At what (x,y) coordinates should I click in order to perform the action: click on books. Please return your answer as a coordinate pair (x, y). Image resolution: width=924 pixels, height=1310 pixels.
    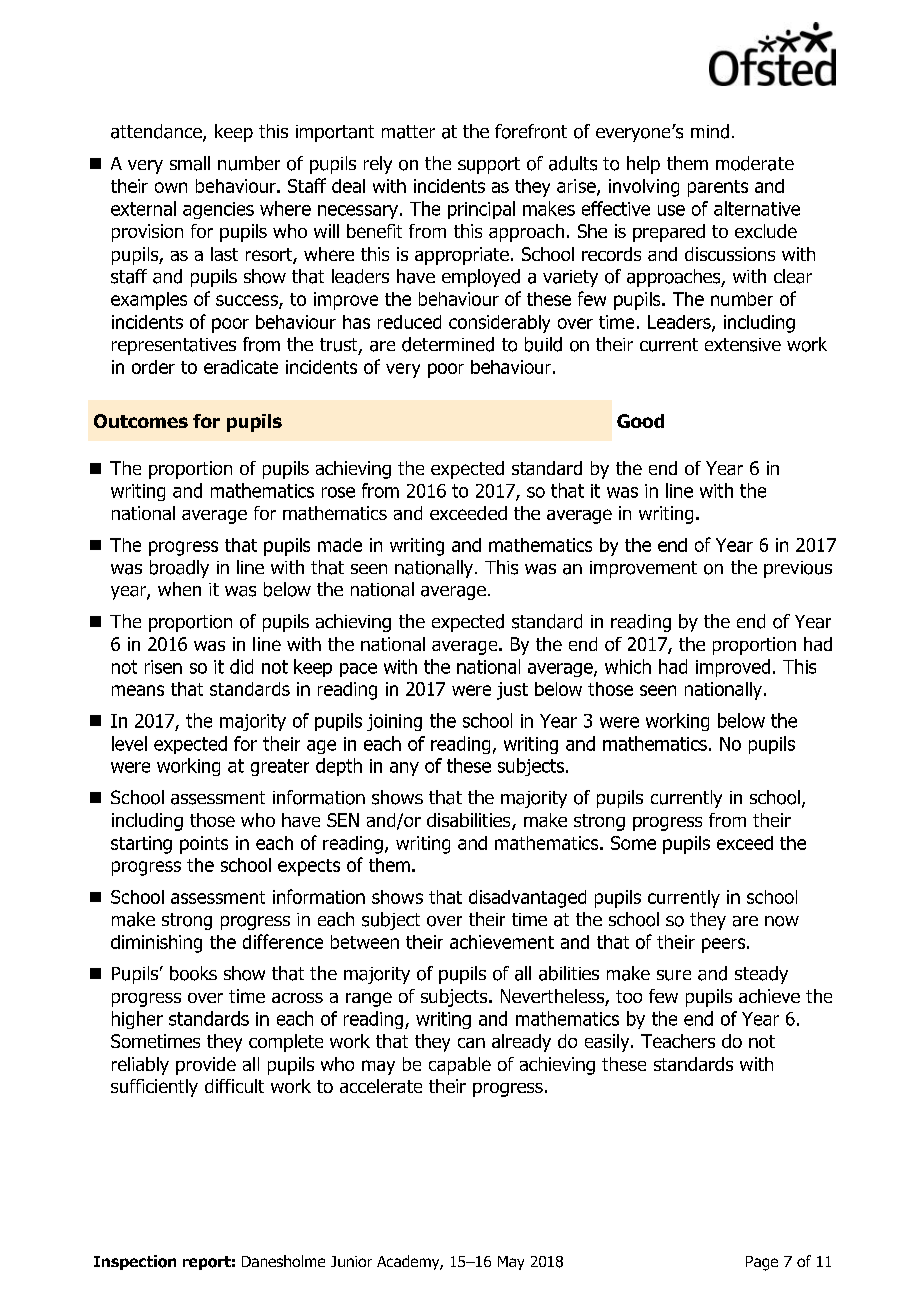
    Looking at the image, I should click on (193, 973).
